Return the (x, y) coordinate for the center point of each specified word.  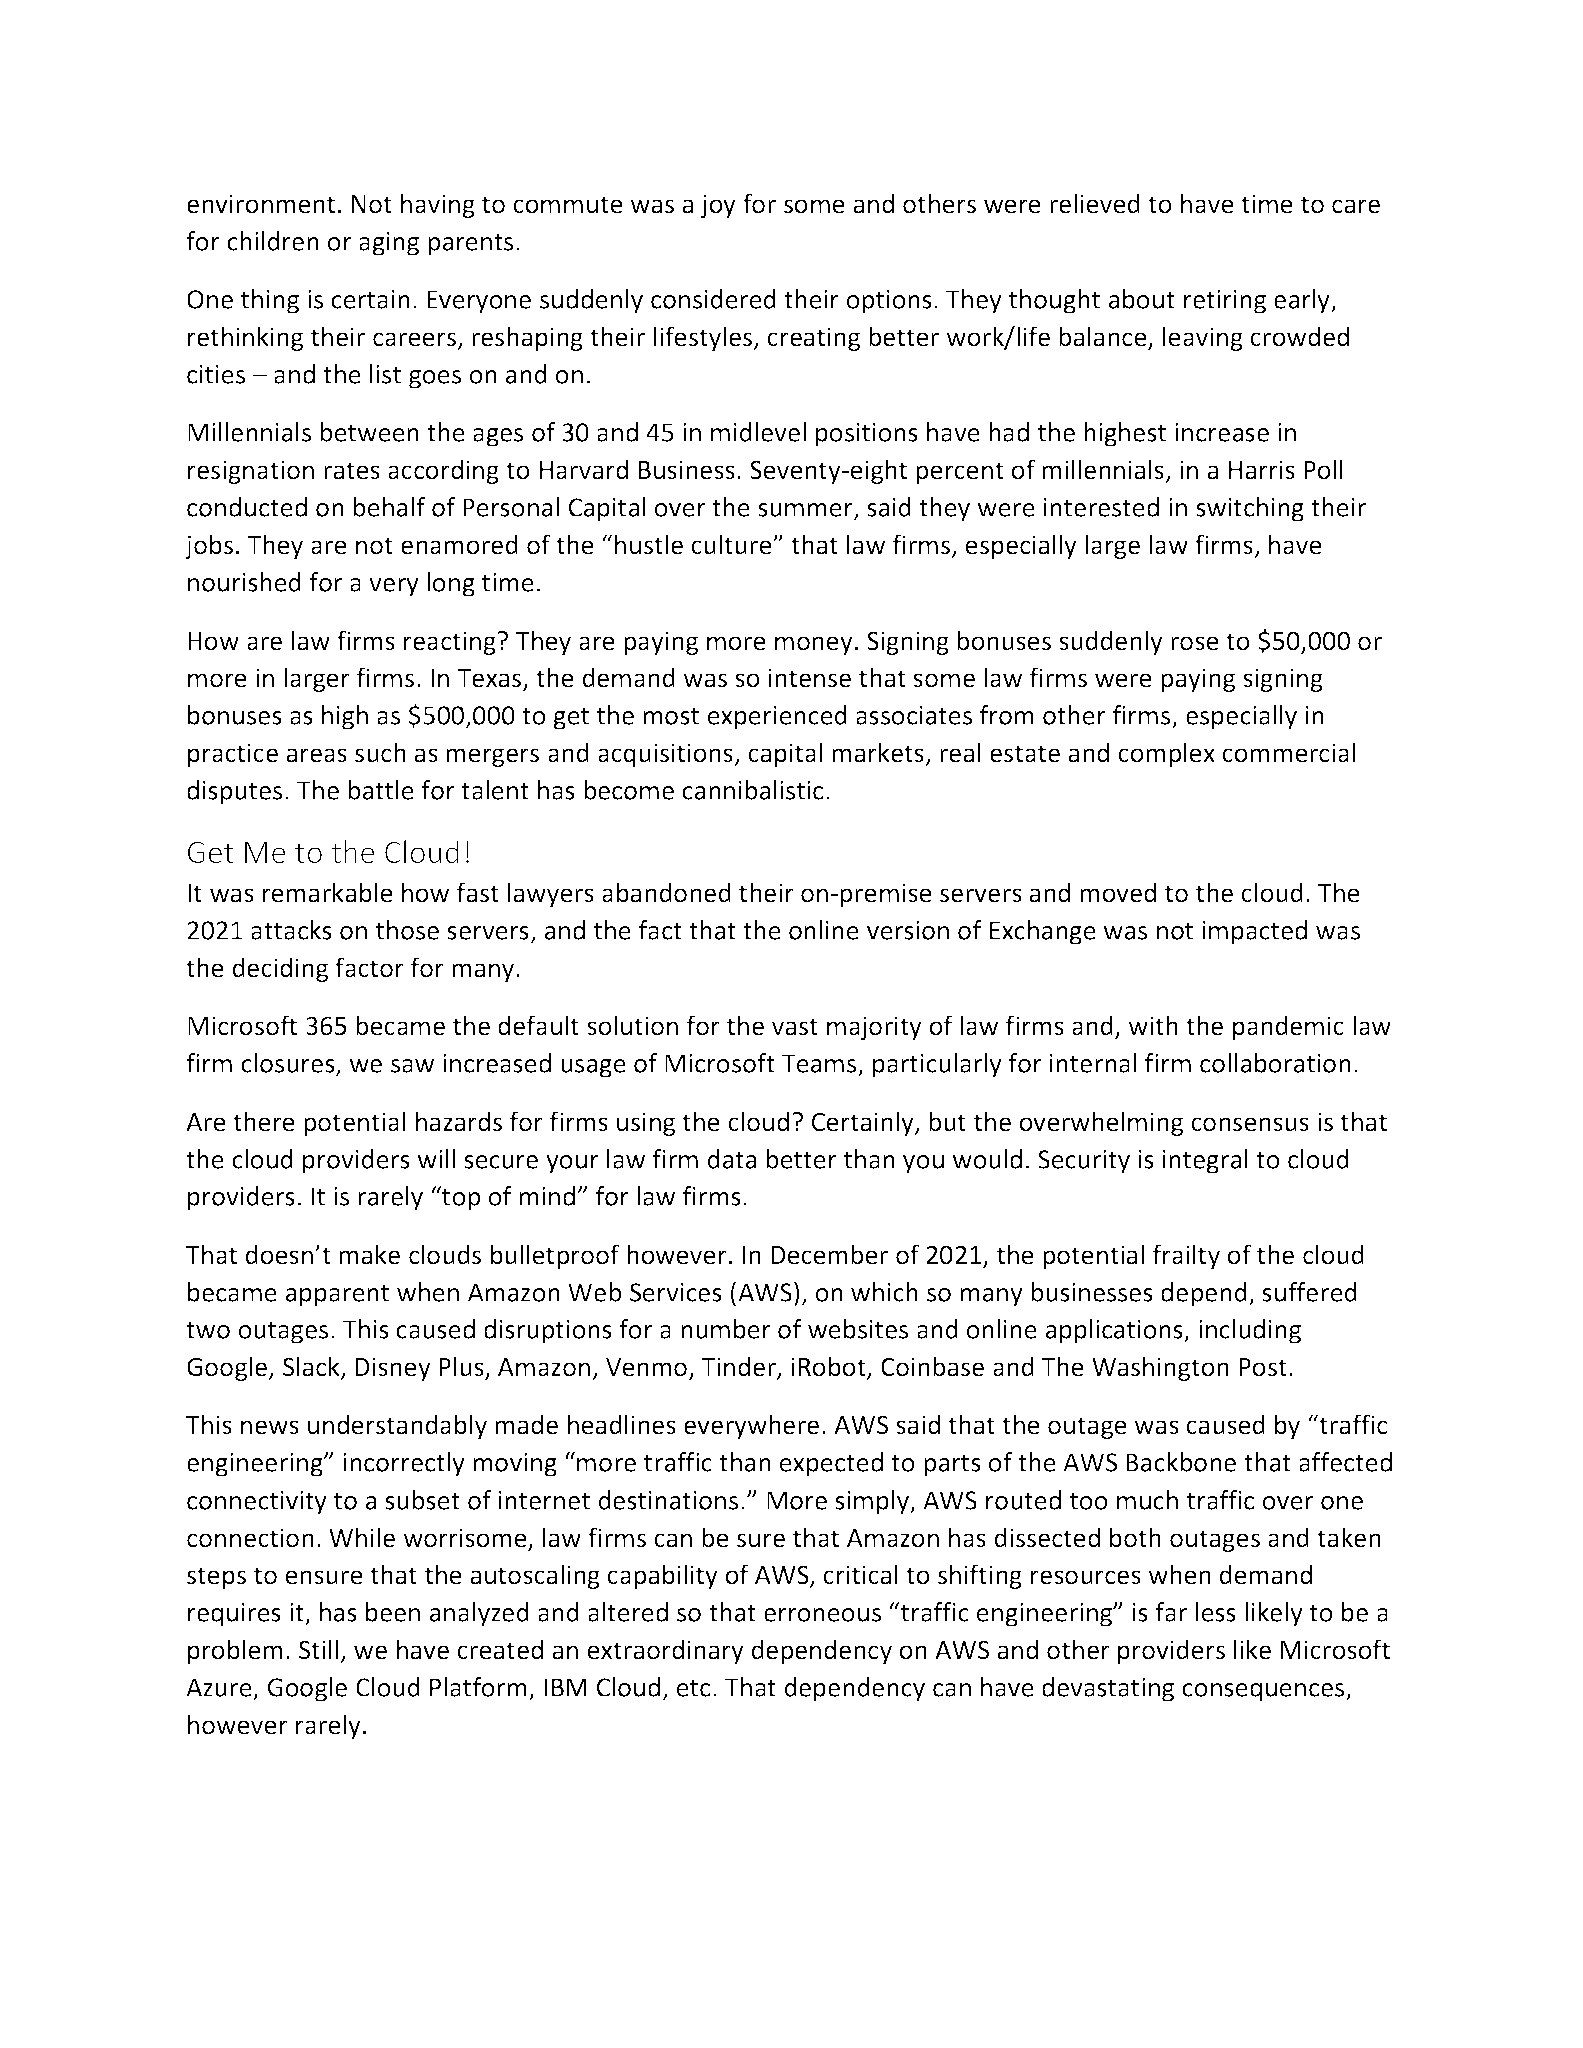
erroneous (822, 1615)
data (732, 1159)
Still (318, 1649)
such (380, 752)
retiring (1225, 302)
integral (1205, 1161)
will (436, 1159)
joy (718, 206)
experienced (777, 717)
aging (389, 244)
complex (1166, 754)
